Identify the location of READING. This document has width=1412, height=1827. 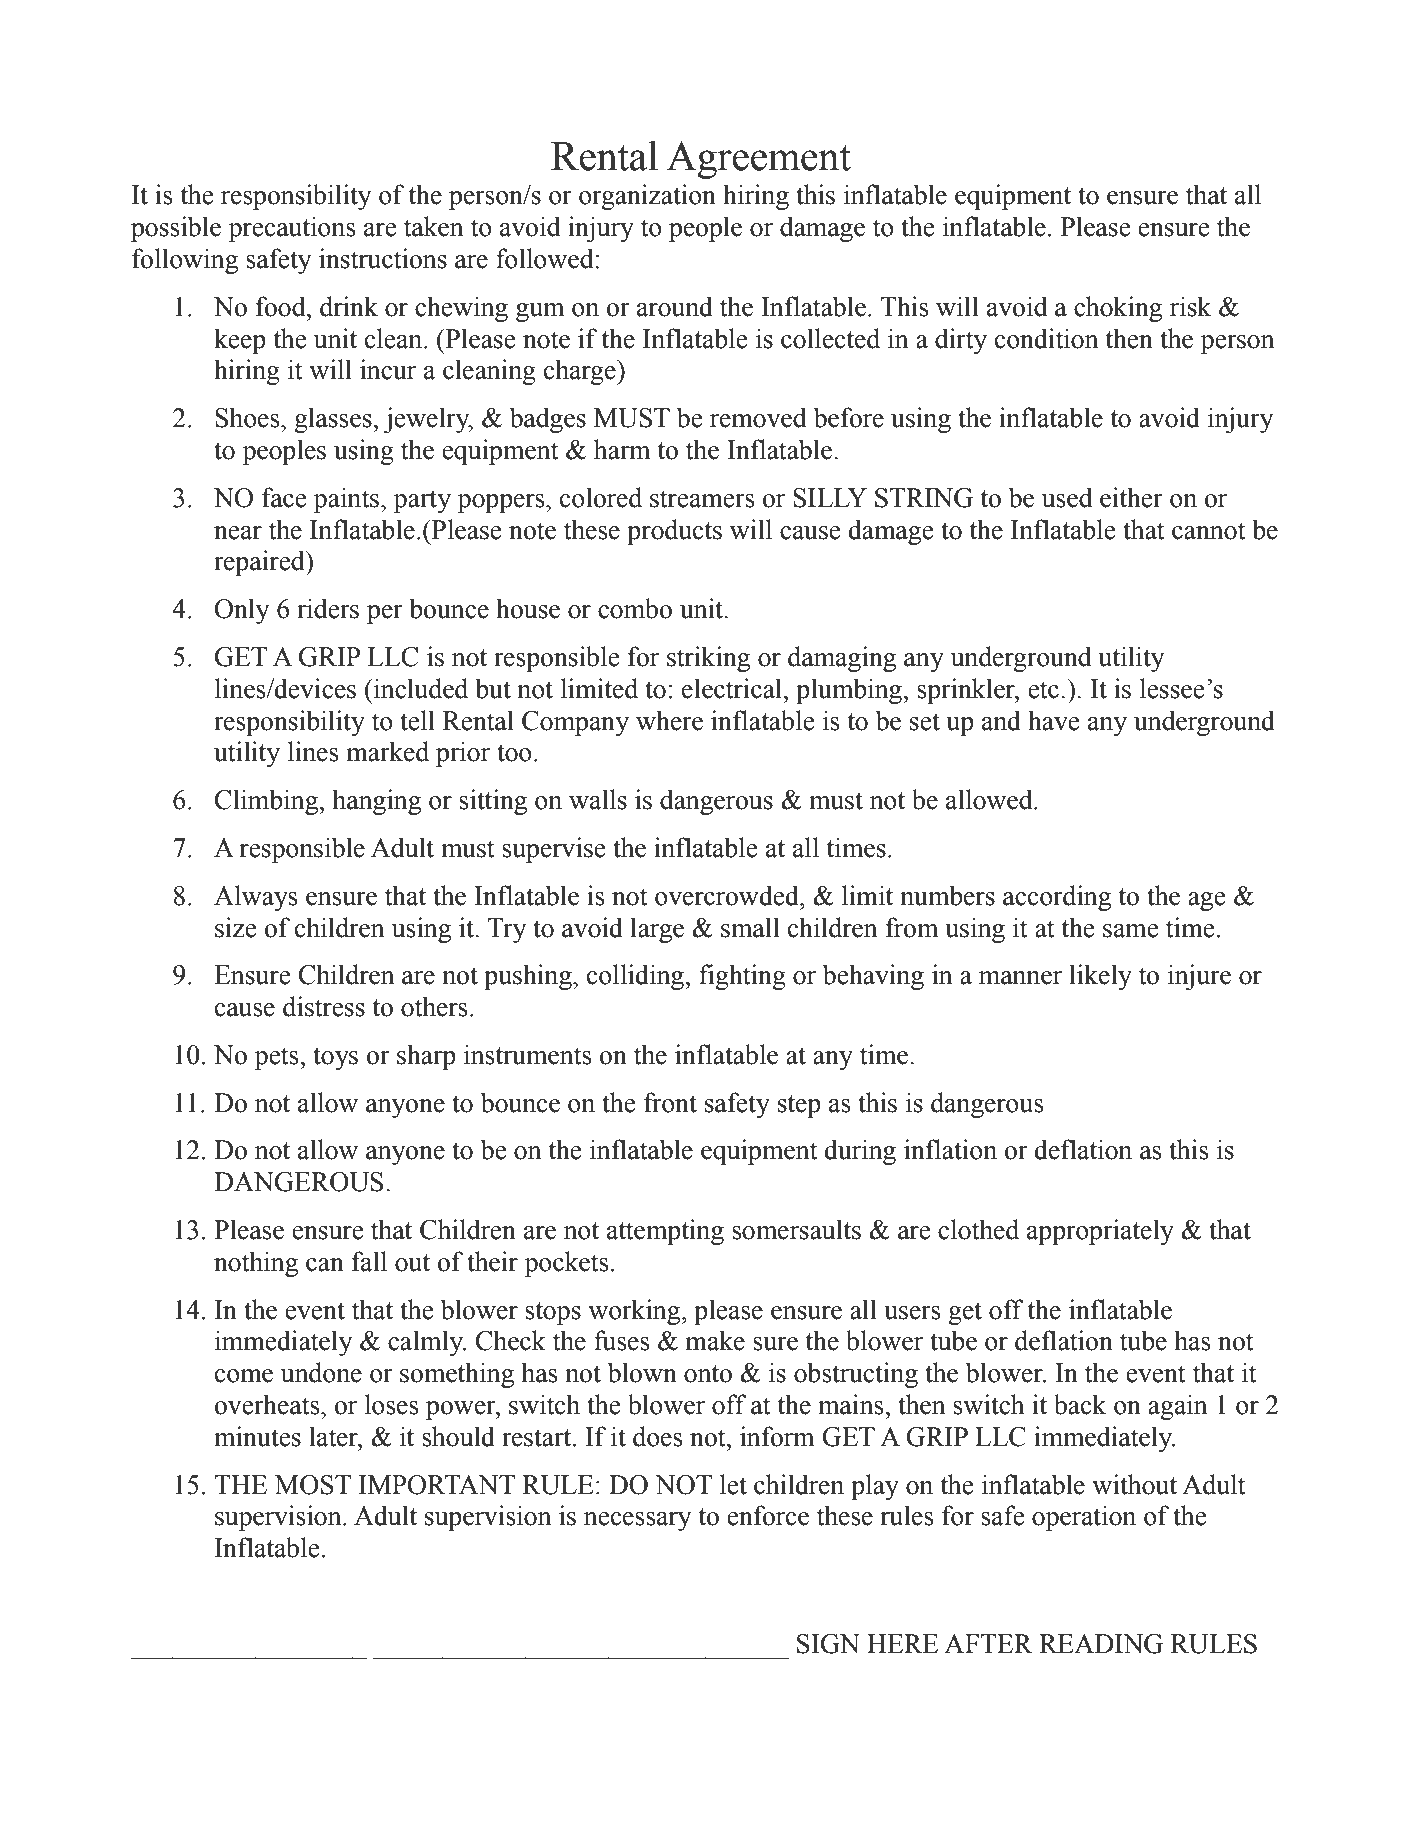
(1101, 1644).
